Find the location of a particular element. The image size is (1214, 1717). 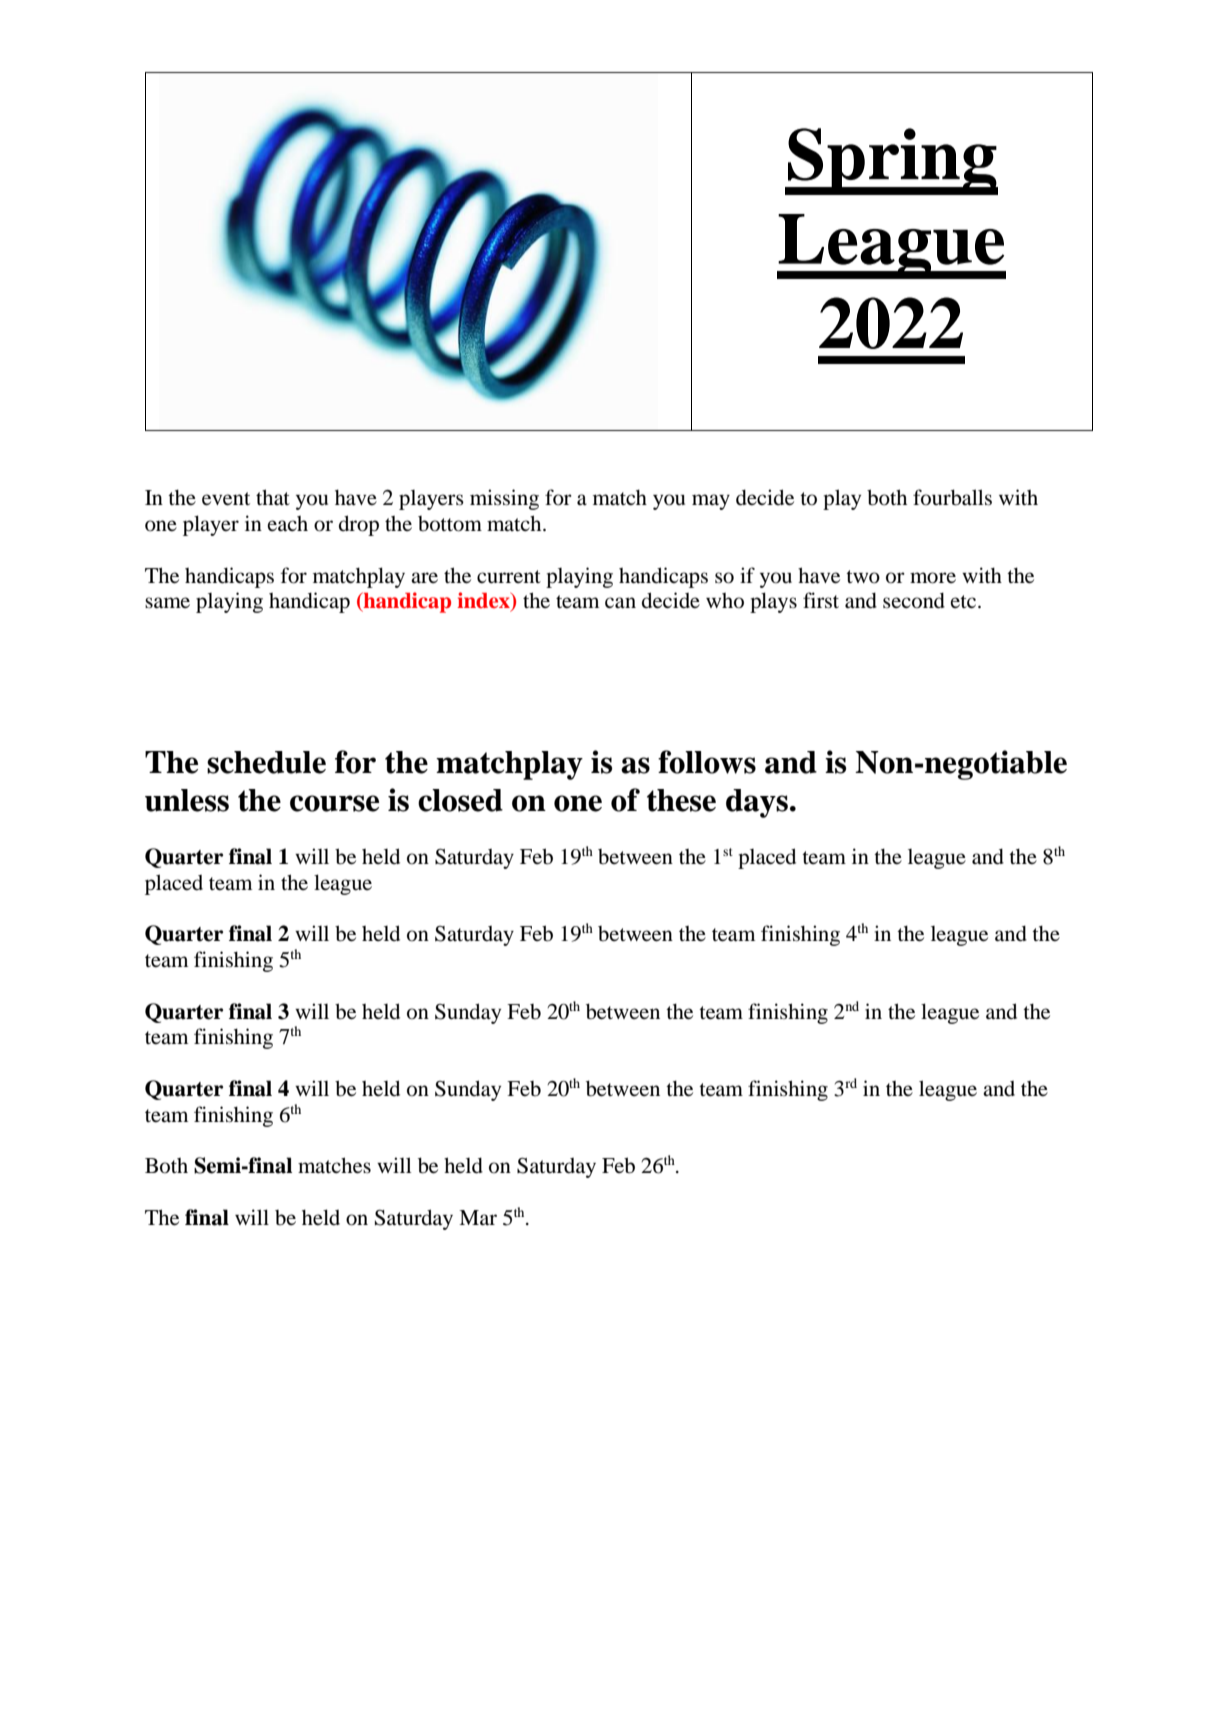

two is located at coordinates (863, 577).
